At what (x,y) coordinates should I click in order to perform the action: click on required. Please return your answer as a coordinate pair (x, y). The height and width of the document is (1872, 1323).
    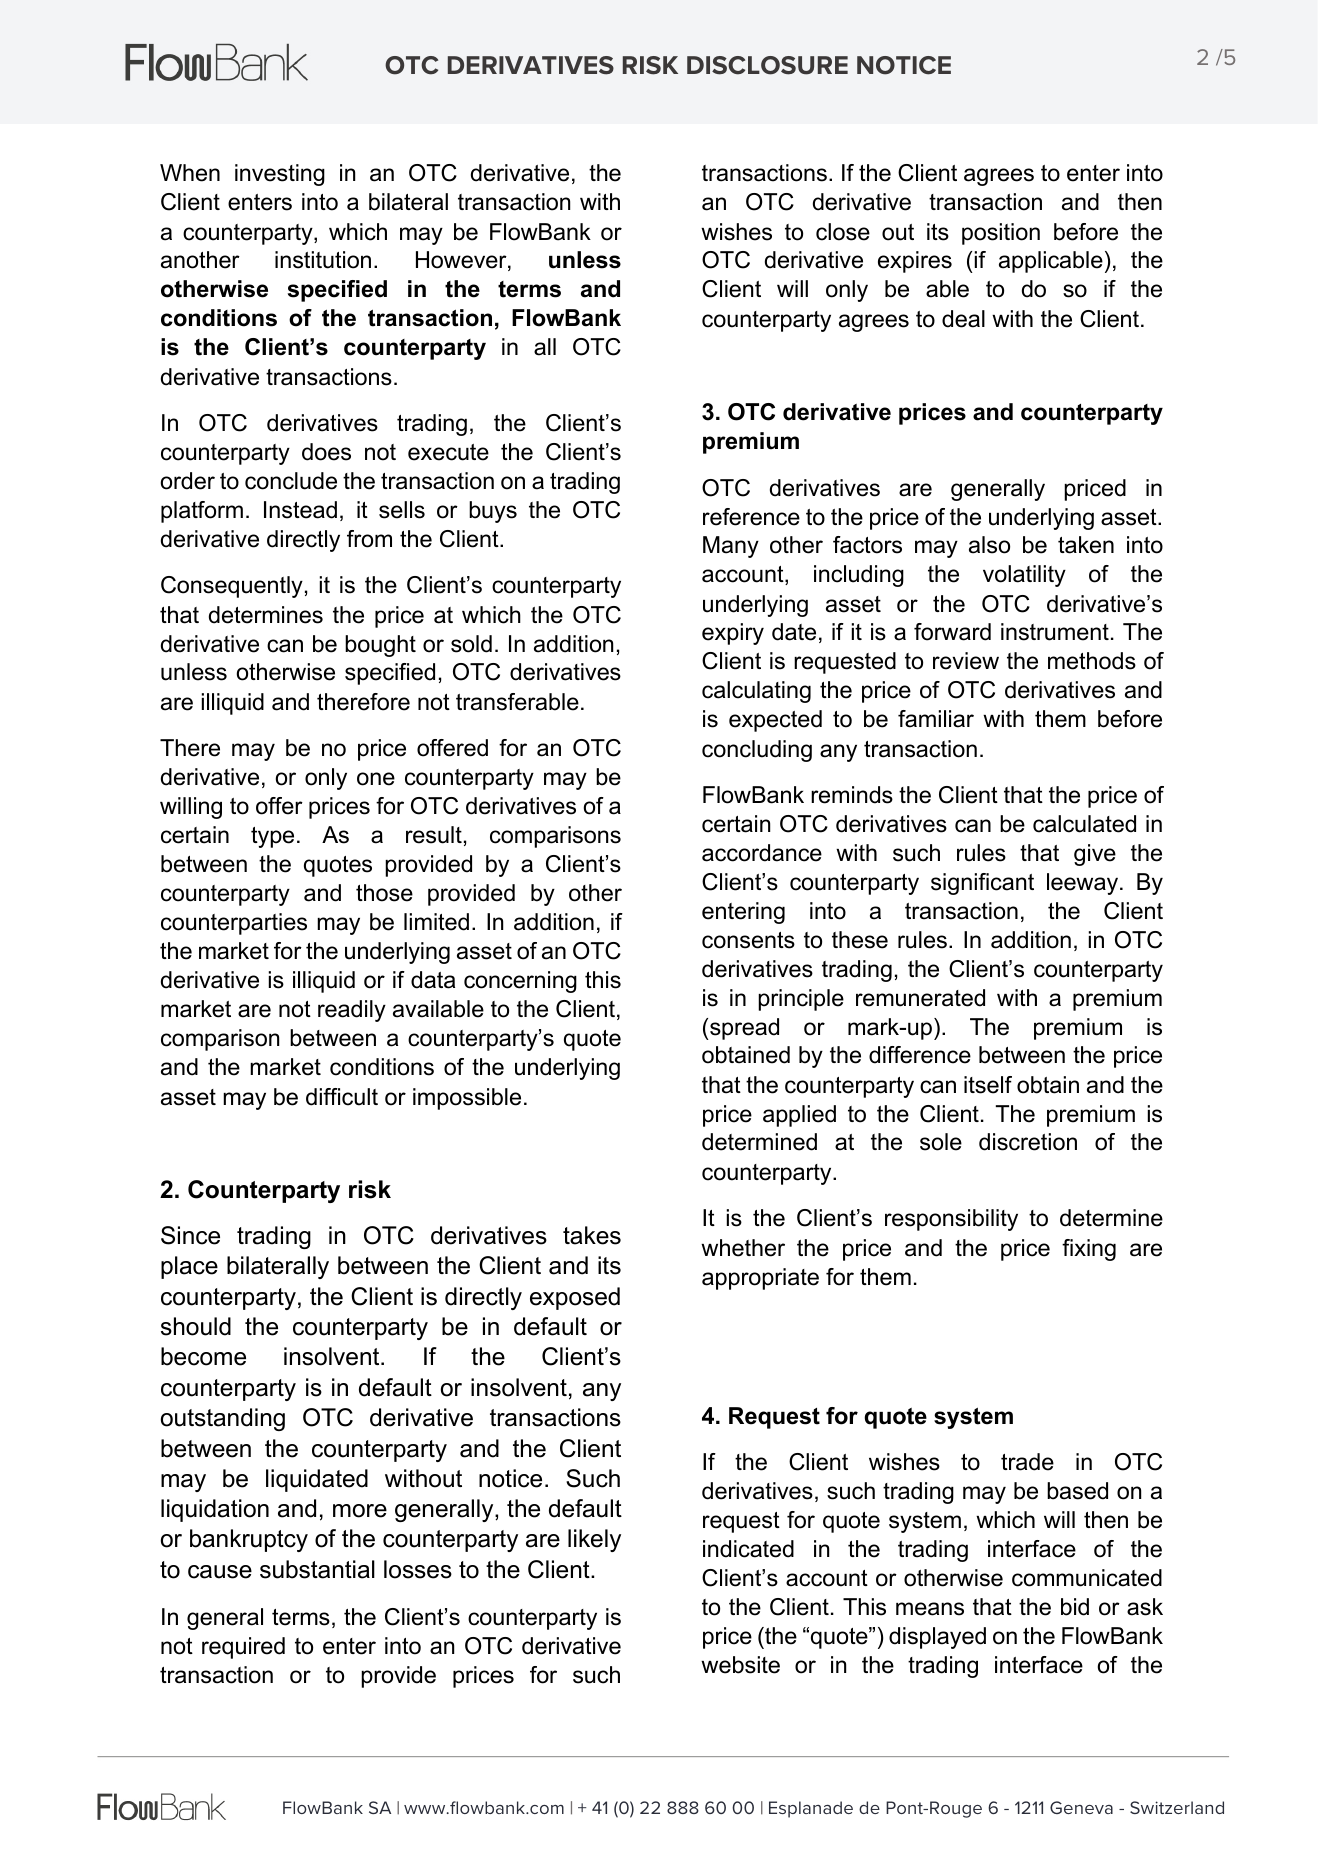
    Looking at the image, I should click on (243, 1648).
